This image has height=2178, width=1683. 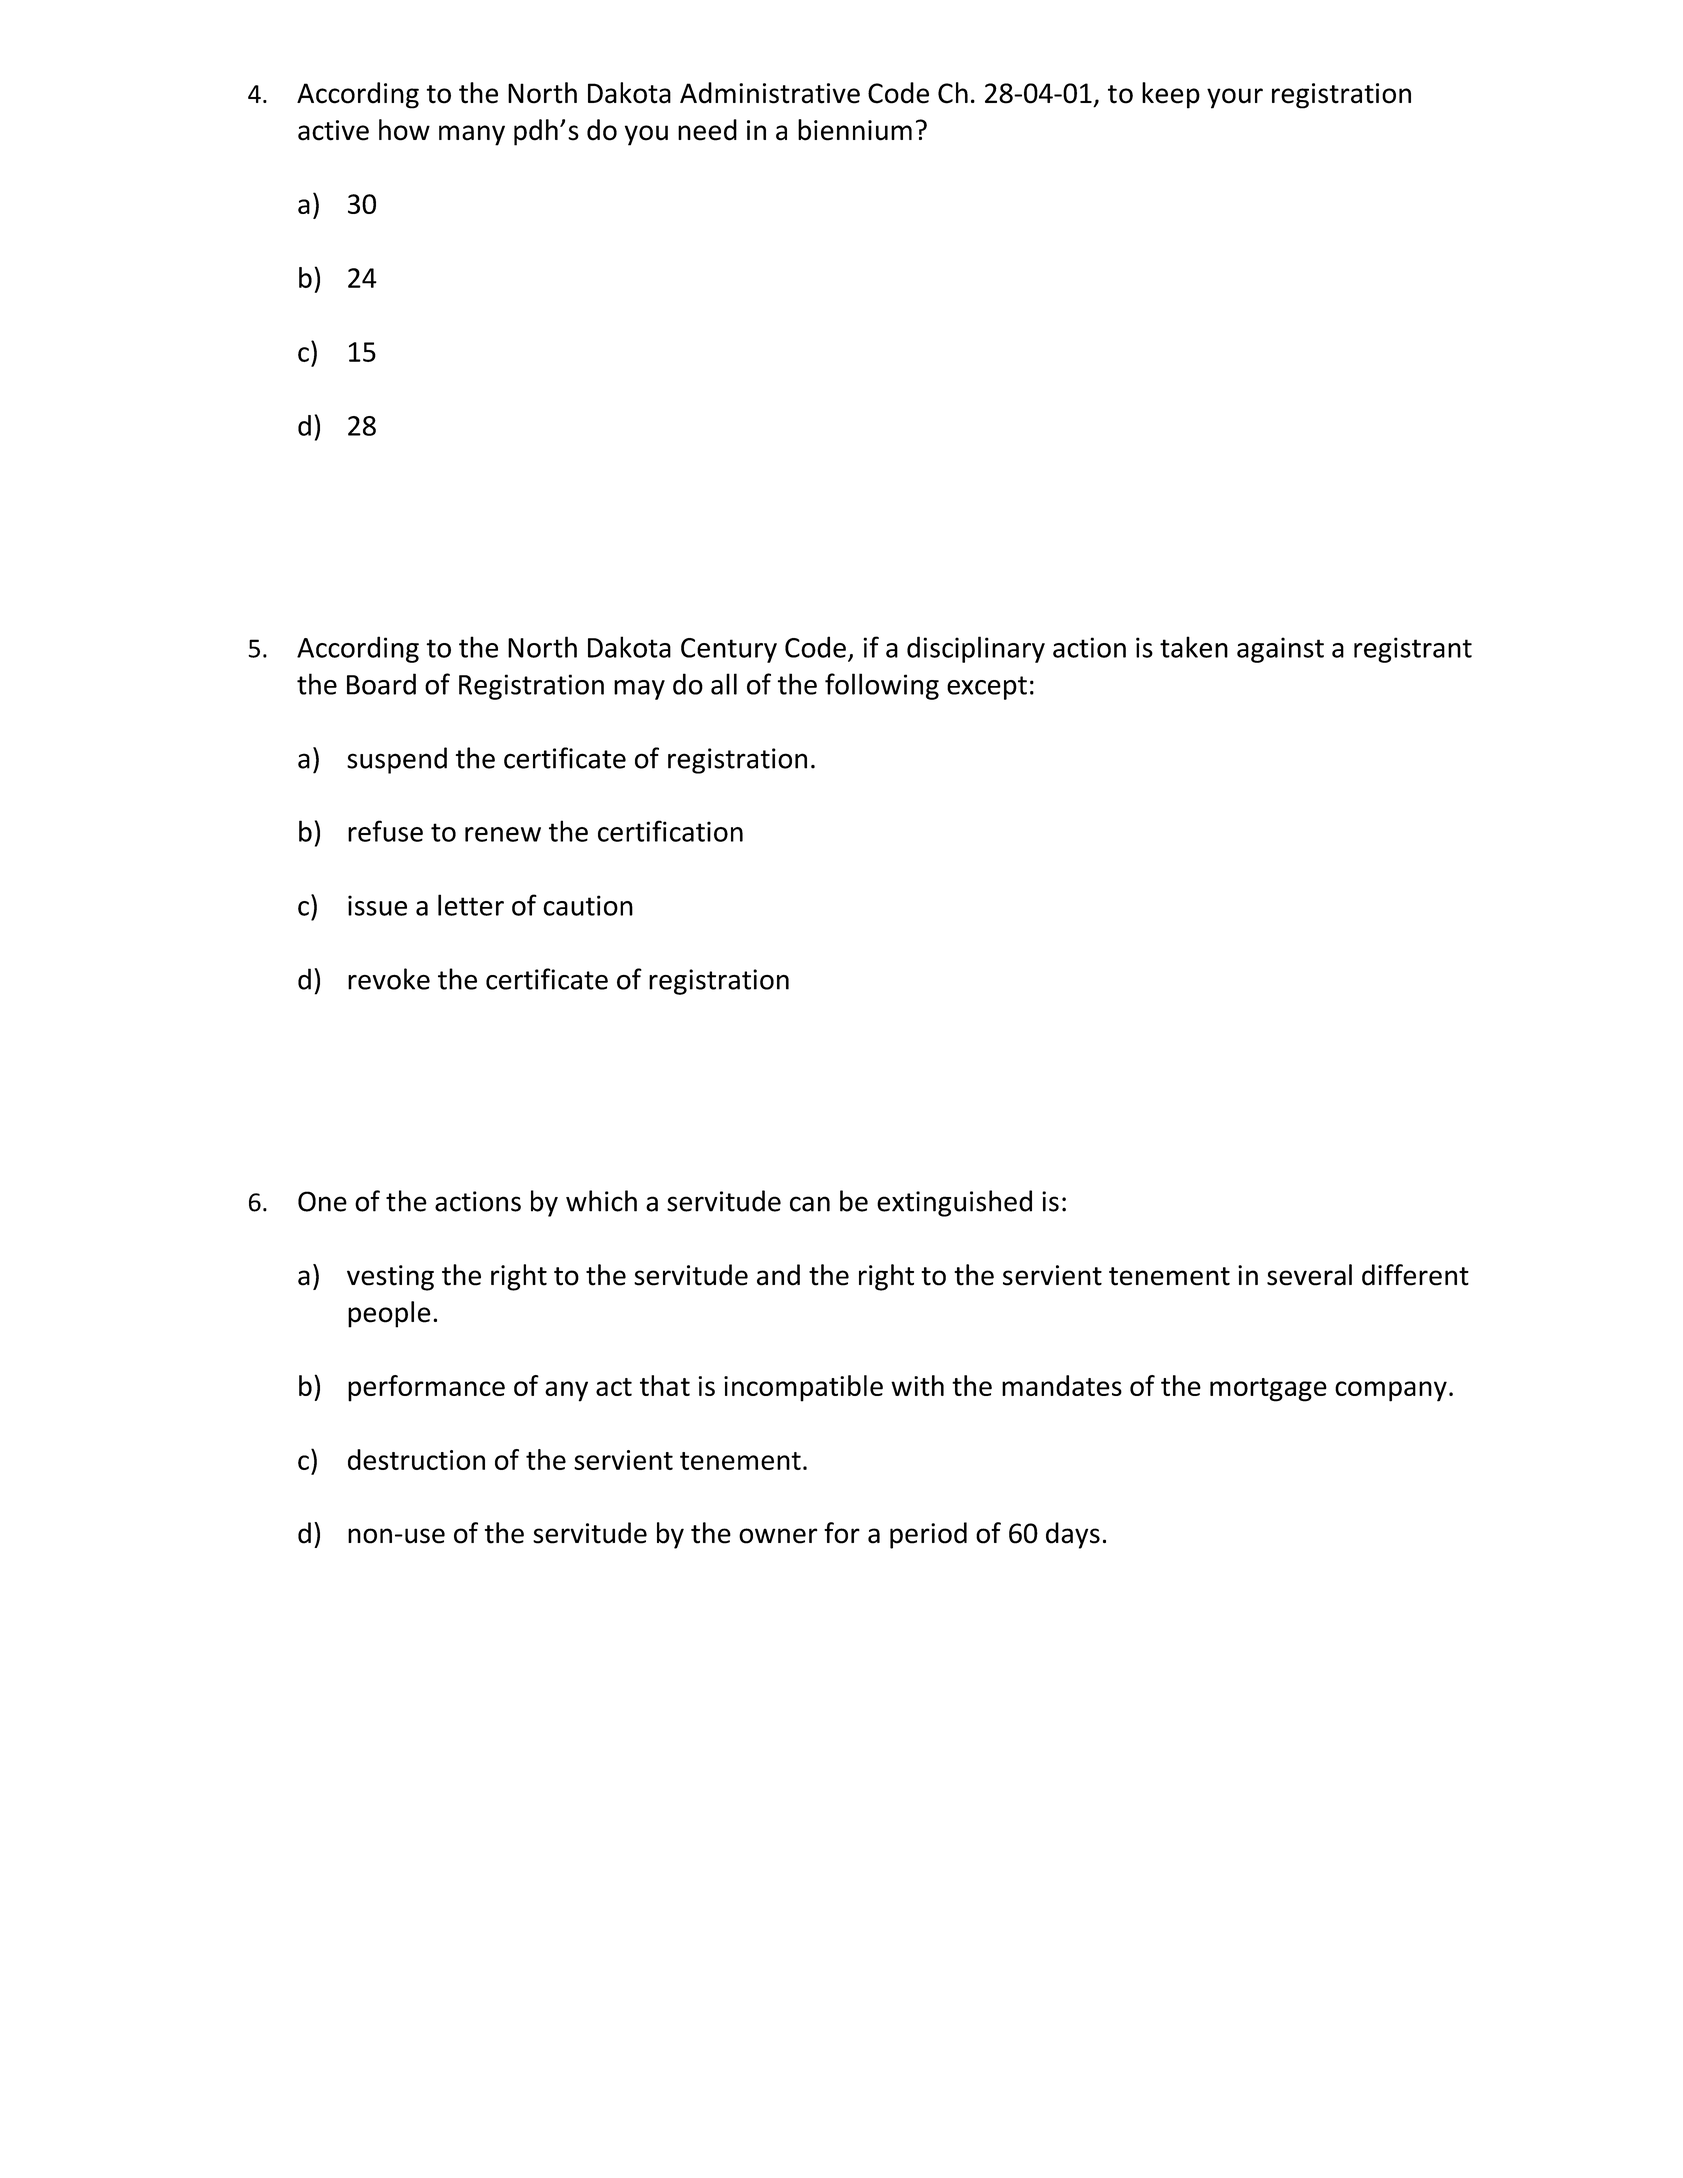 I want to click on registrant, so click(x=1413, y=650).
